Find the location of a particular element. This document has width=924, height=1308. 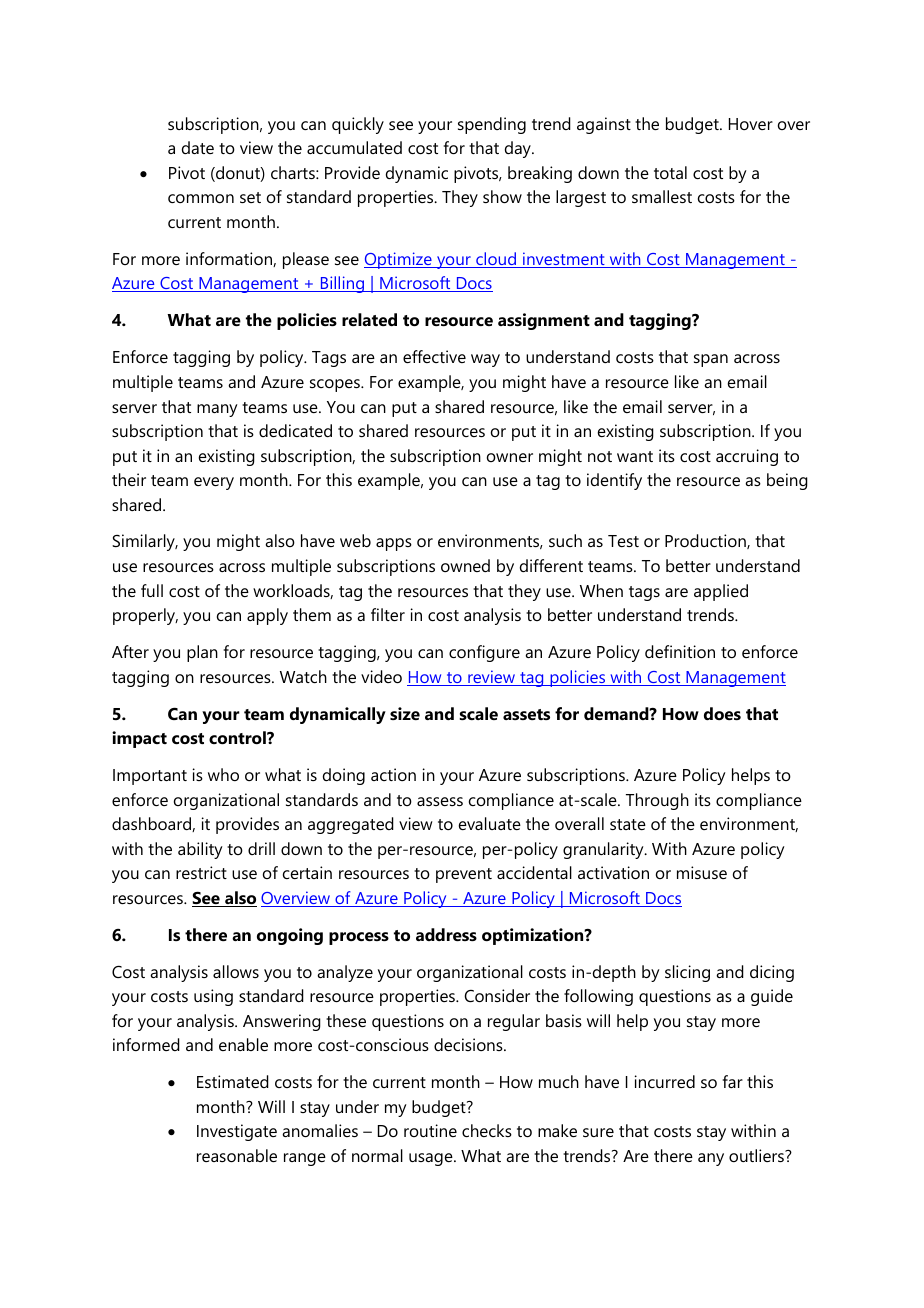

dedicated is located at coordinates (295, 430).
